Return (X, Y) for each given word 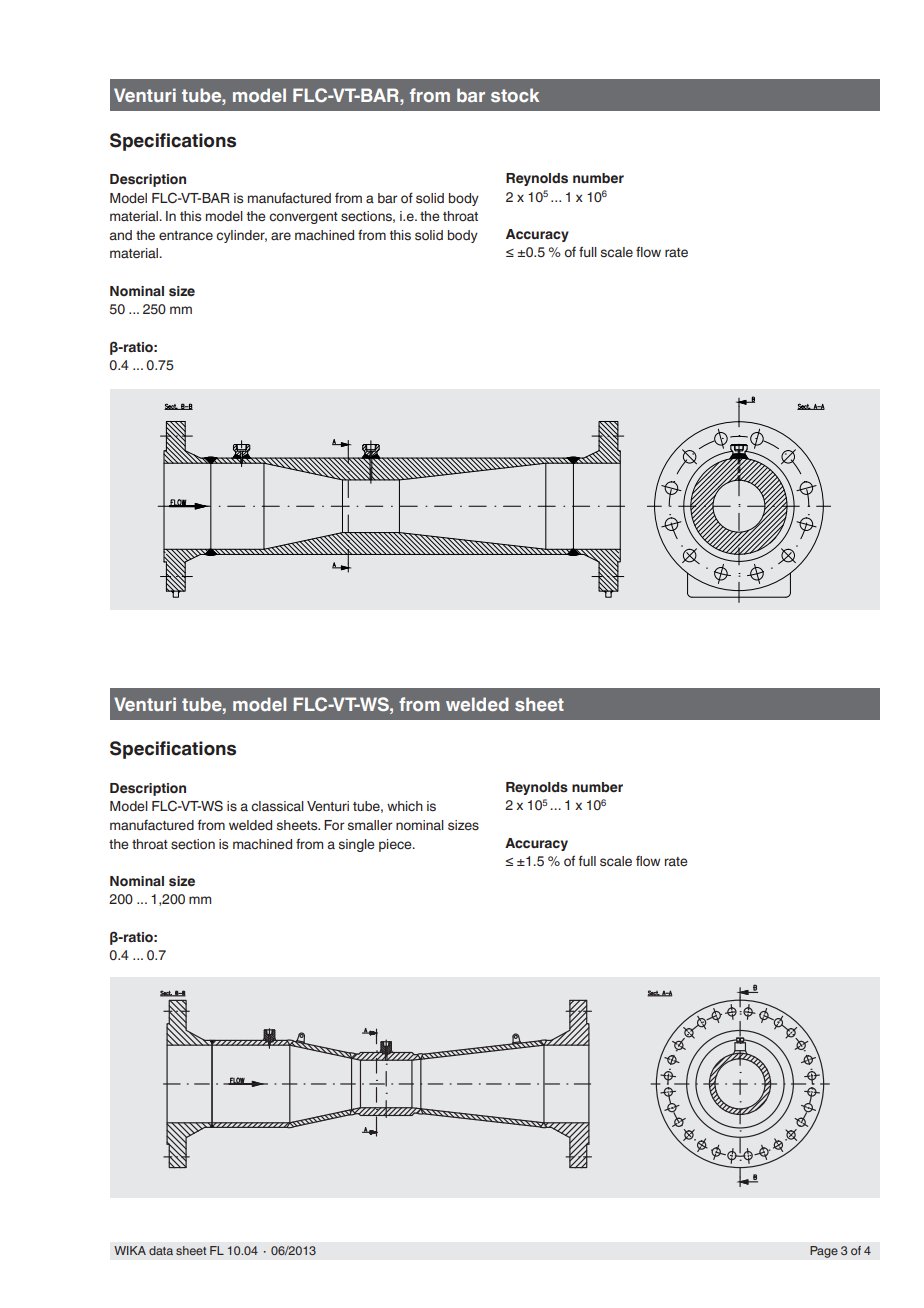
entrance (186, 236)
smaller (370, 825)
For (334, 825)
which (405, 806)
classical (277, 806)
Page (824, 1252)
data (161, 1250)
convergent (303, 218)
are (281, 236)
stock (515, 95)
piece (396, 845)
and (121, 235)
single (357, 845)
